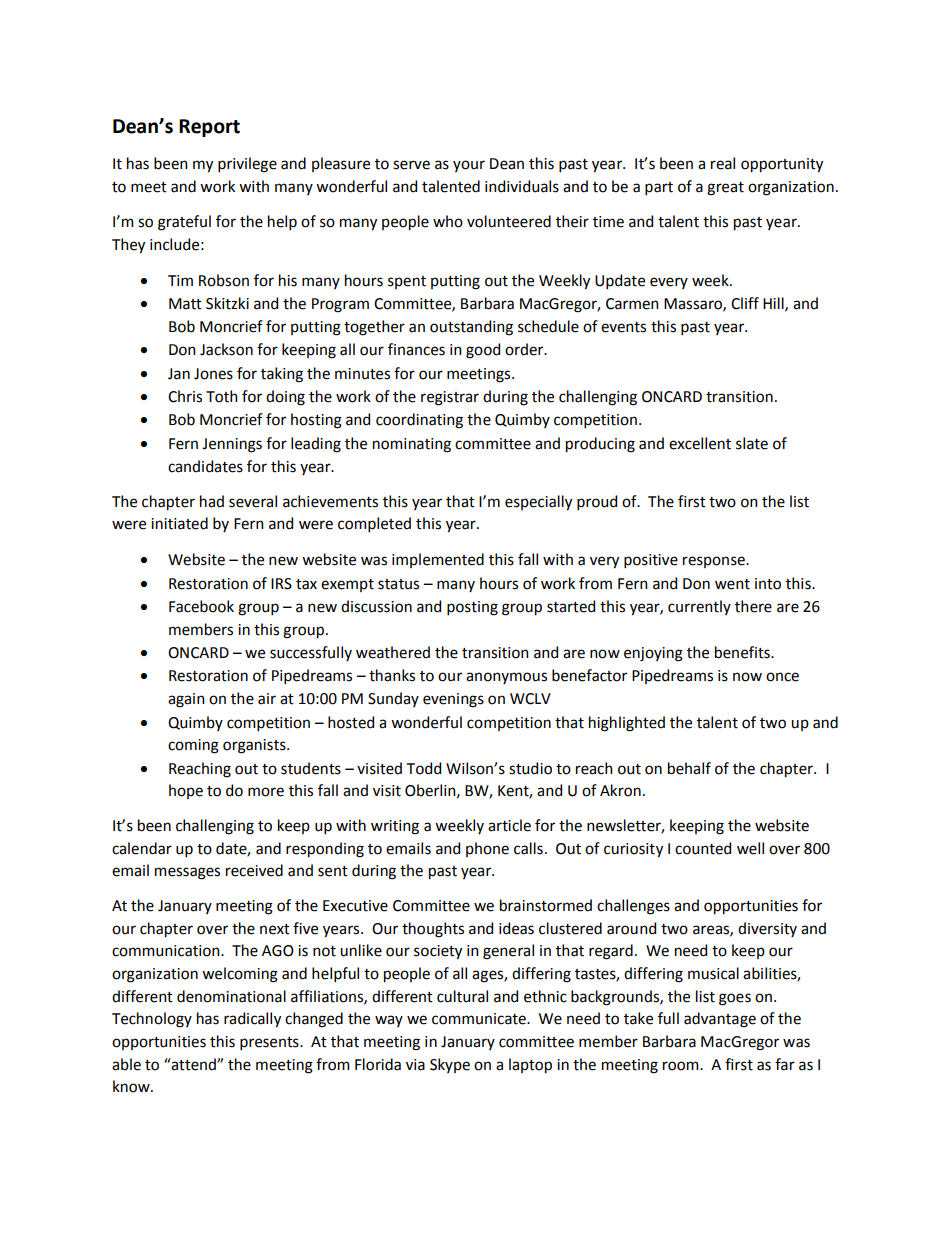 The image size is (952, 1233). Describe the element at coordinates (209, 128) in the screenshot. I see `Report` at that location.
